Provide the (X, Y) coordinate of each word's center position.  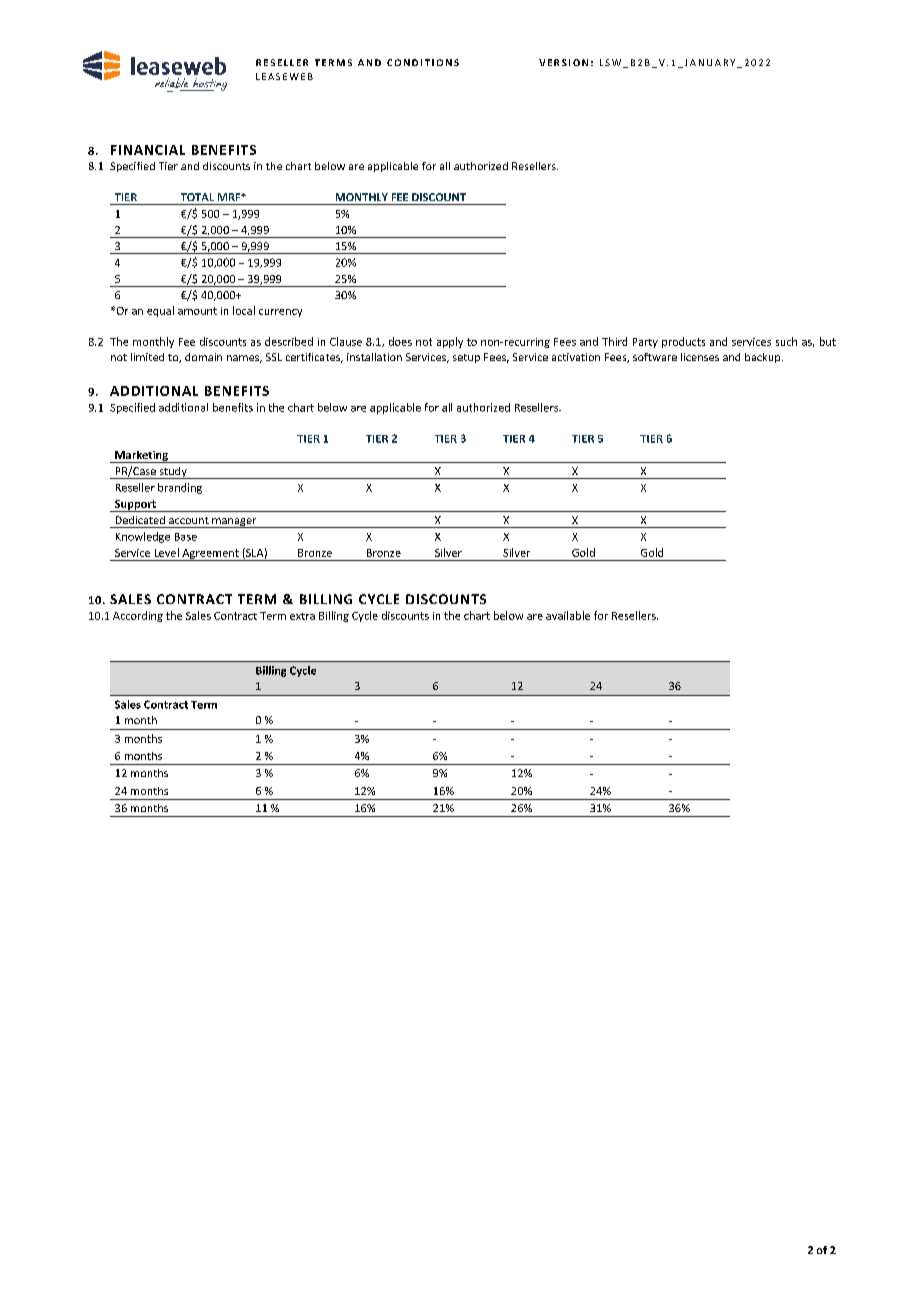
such (786, 341)
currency (280, 313)
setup (466, 358)
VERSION (563, 62)
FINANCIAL (148, 150)
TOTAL (197, 197)
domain (203, 357)
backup (764, 358)
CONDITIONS (423, 62)
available (568, 615)
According (138, 616)
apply (450, 342)
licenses (700, 357)
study (173, 473)
